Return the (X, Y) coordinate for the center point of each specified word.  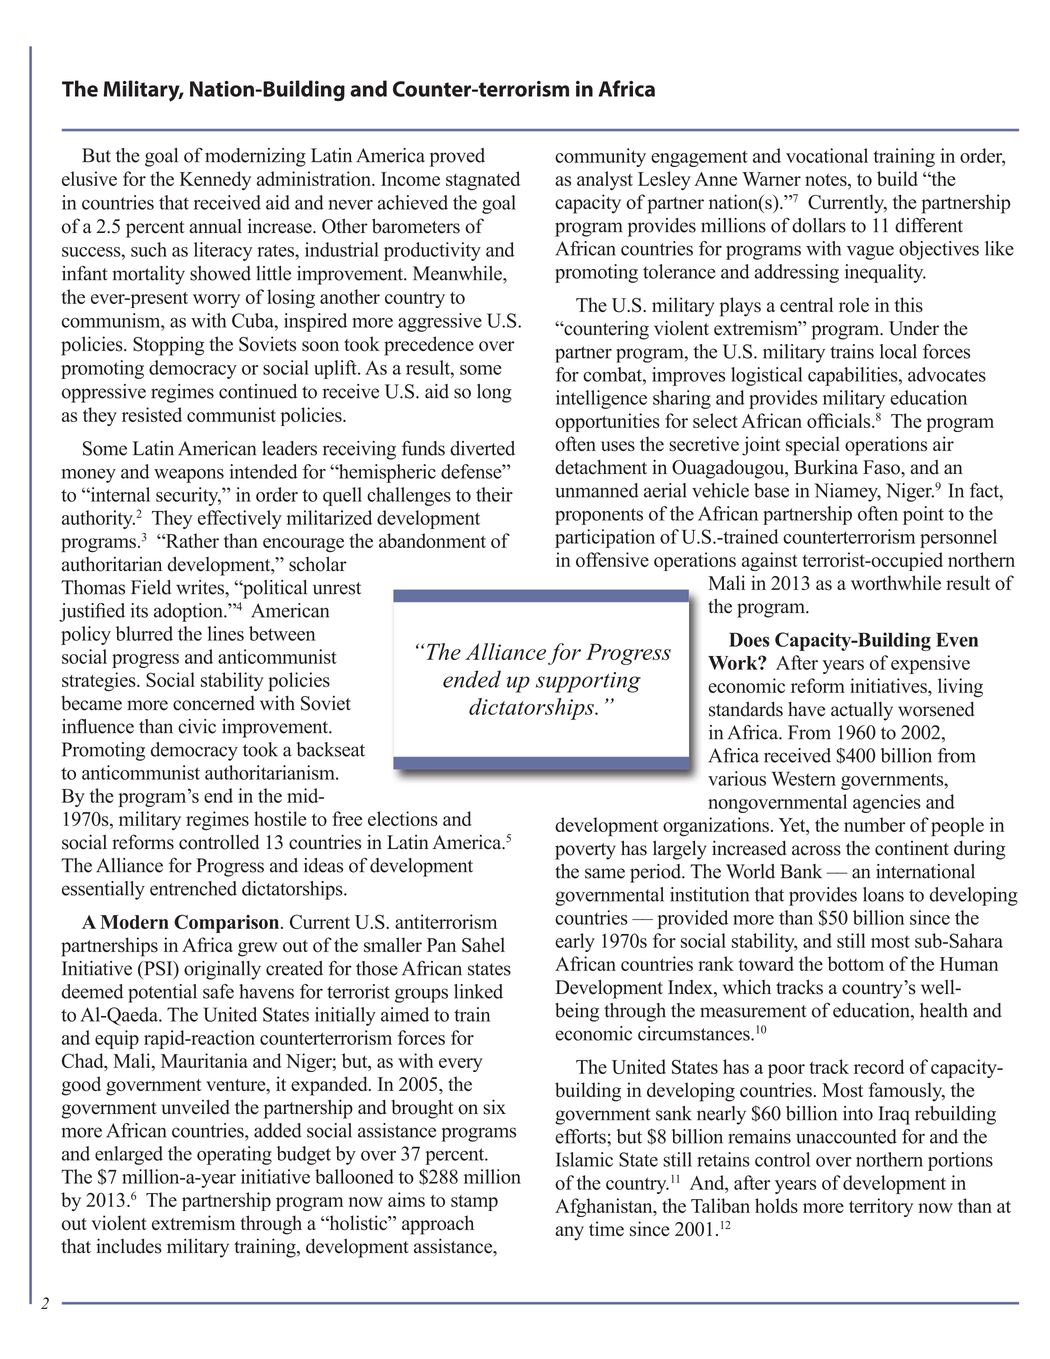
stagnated (483, 181)
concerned (214, 703)
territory (881, 1207)
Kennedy (215, 180)
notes (827, 180)
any (569, 1233)
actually (862, 711)
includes (129, 1246)
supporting (588, 682)
